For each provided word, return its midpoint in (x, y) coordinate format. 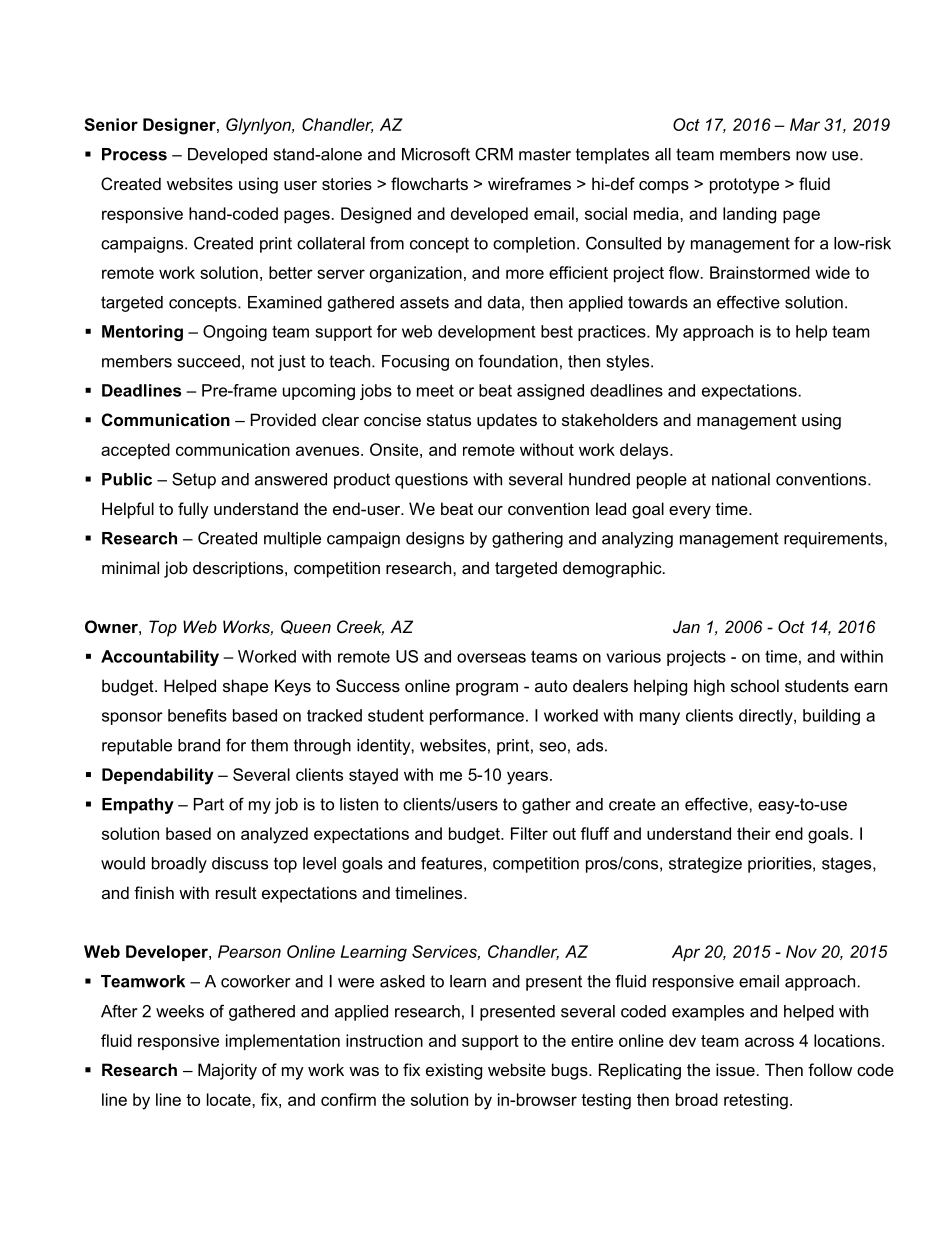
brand (199, 745)
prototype (744, 186)
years (527, 778)
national (741, 479)
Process (134, 154)
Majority (227, 1071)
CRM (494, 154)
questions (431, 481)
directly (767, 717)
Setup (194, 480)
